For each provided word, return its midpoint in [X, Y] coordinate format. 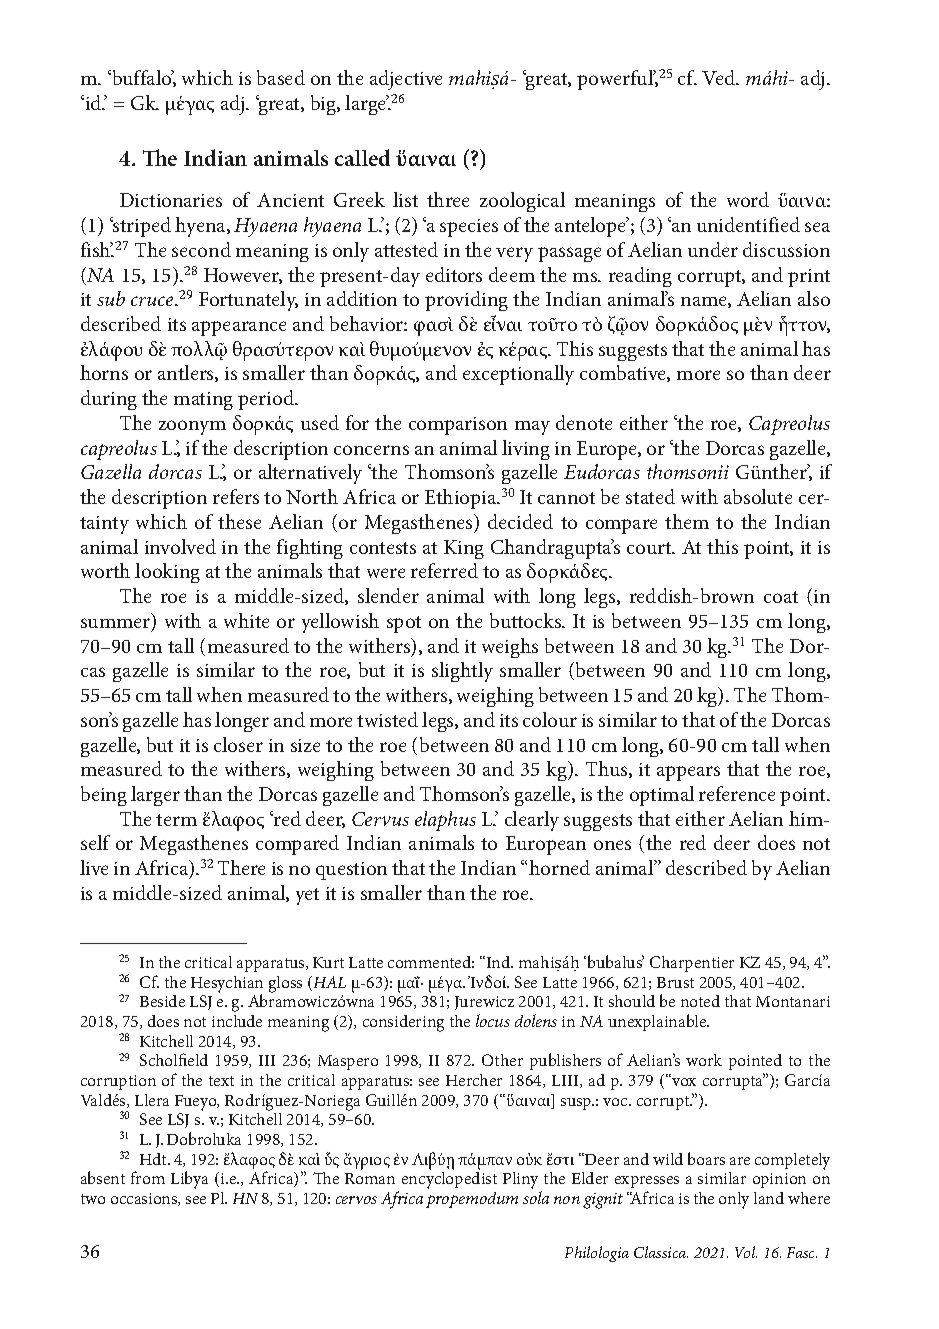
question [351, 871]
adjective [406, 80]
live [94, 867]
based [281, 77]
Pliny [522, 1182]
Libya [189, 1180]
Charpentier [692, 964]
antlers [187, 373]
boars [706, 1158]
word [748, 199]
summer [117, 624]
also [814, 298]
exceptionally [518, 375]
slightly [462, 672]
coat [781, 597]
